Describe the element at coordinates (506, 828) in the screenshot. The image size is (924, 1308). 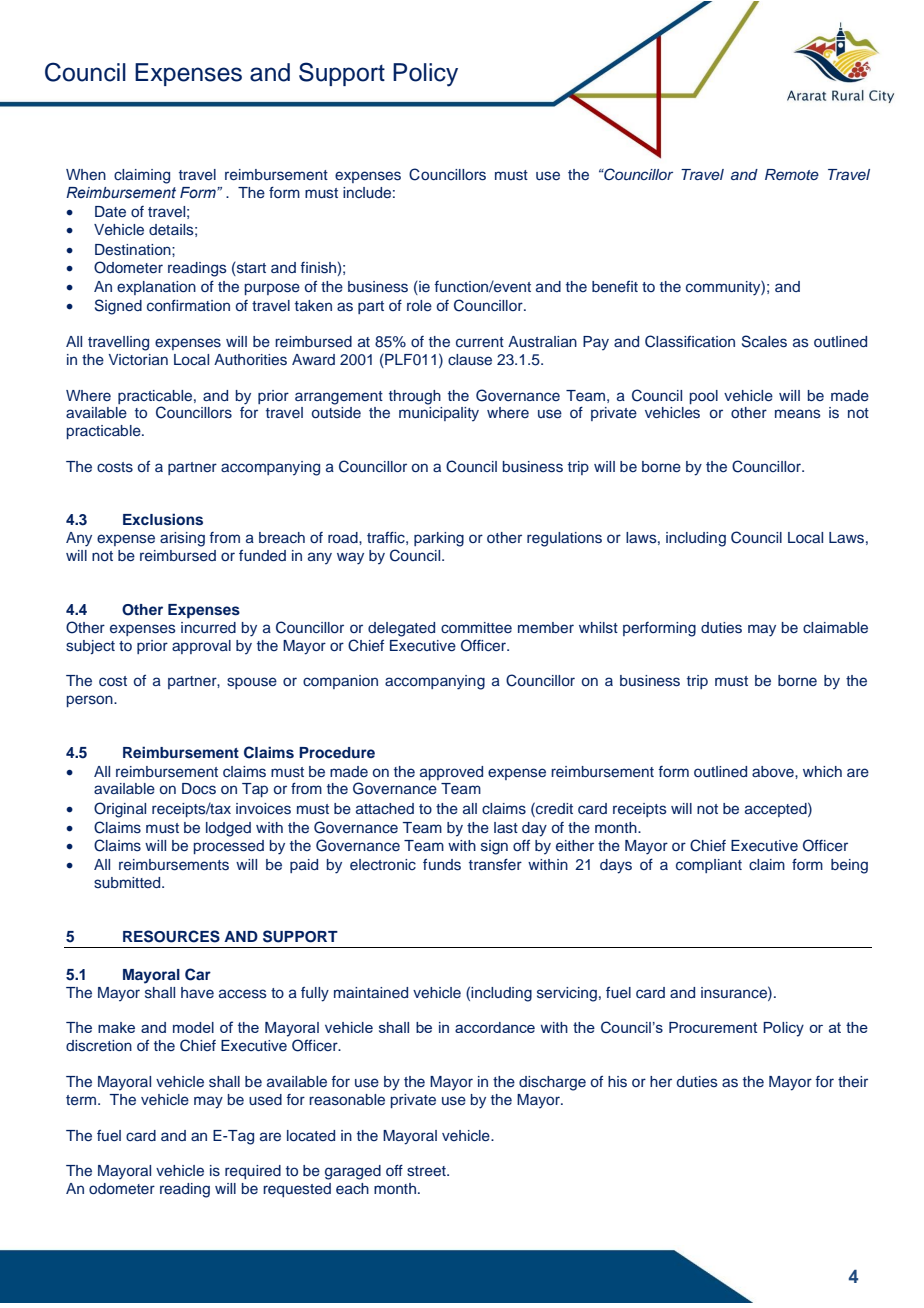
I see `last` at that location.
